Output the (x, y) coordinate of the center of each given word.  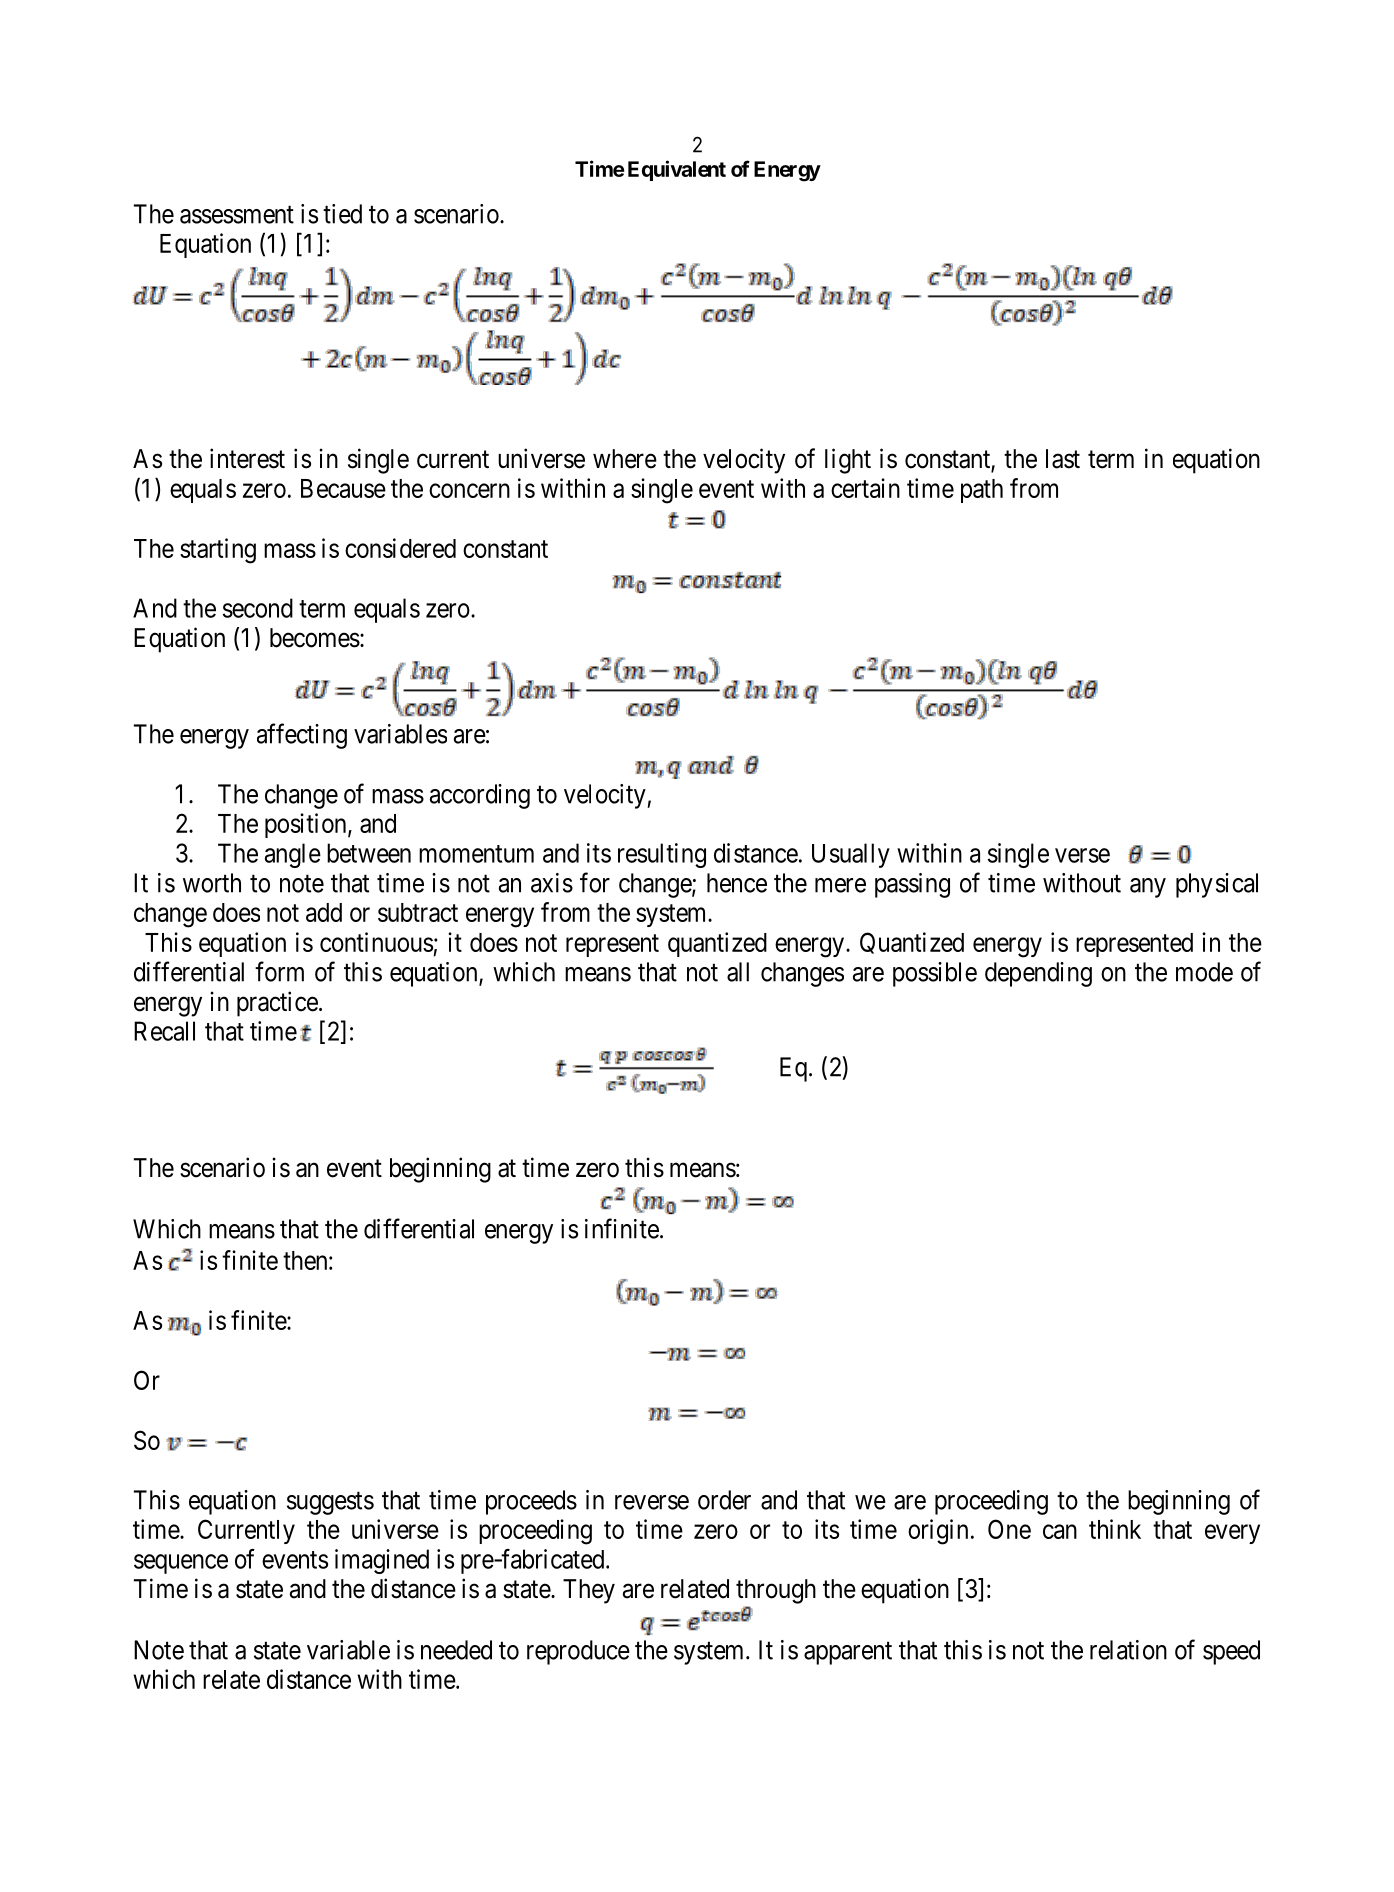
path (982, 491)
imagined (382, 1561)
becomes (315, 638)
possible (935, 974)
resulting (662, 855)
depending (1038, 974)
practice (277, 1004)
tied (342, 214)
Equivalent (677, 170)
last (1063, 459)
